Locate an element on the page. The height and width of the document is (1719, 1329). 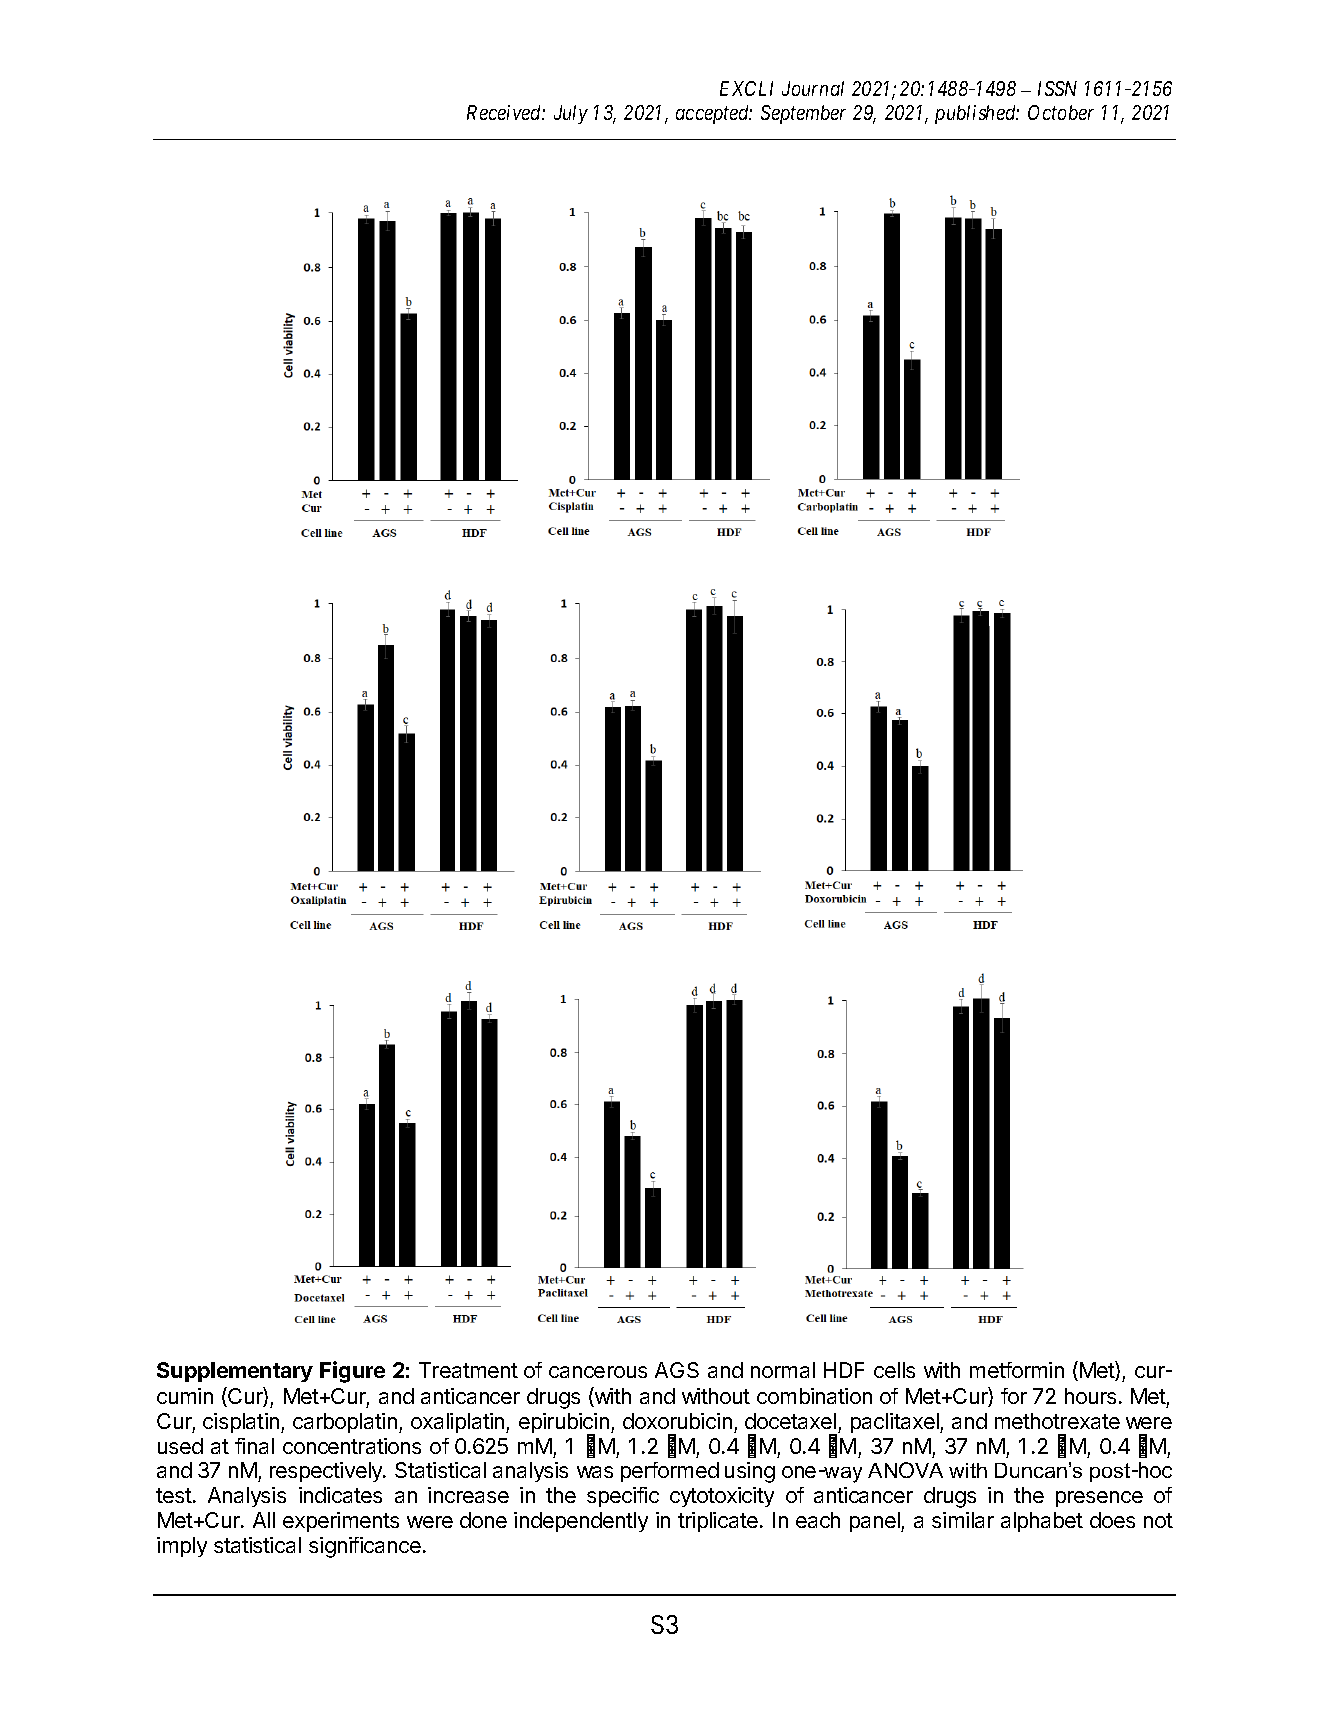
metformin is located at coordinates (1017, 1370).
